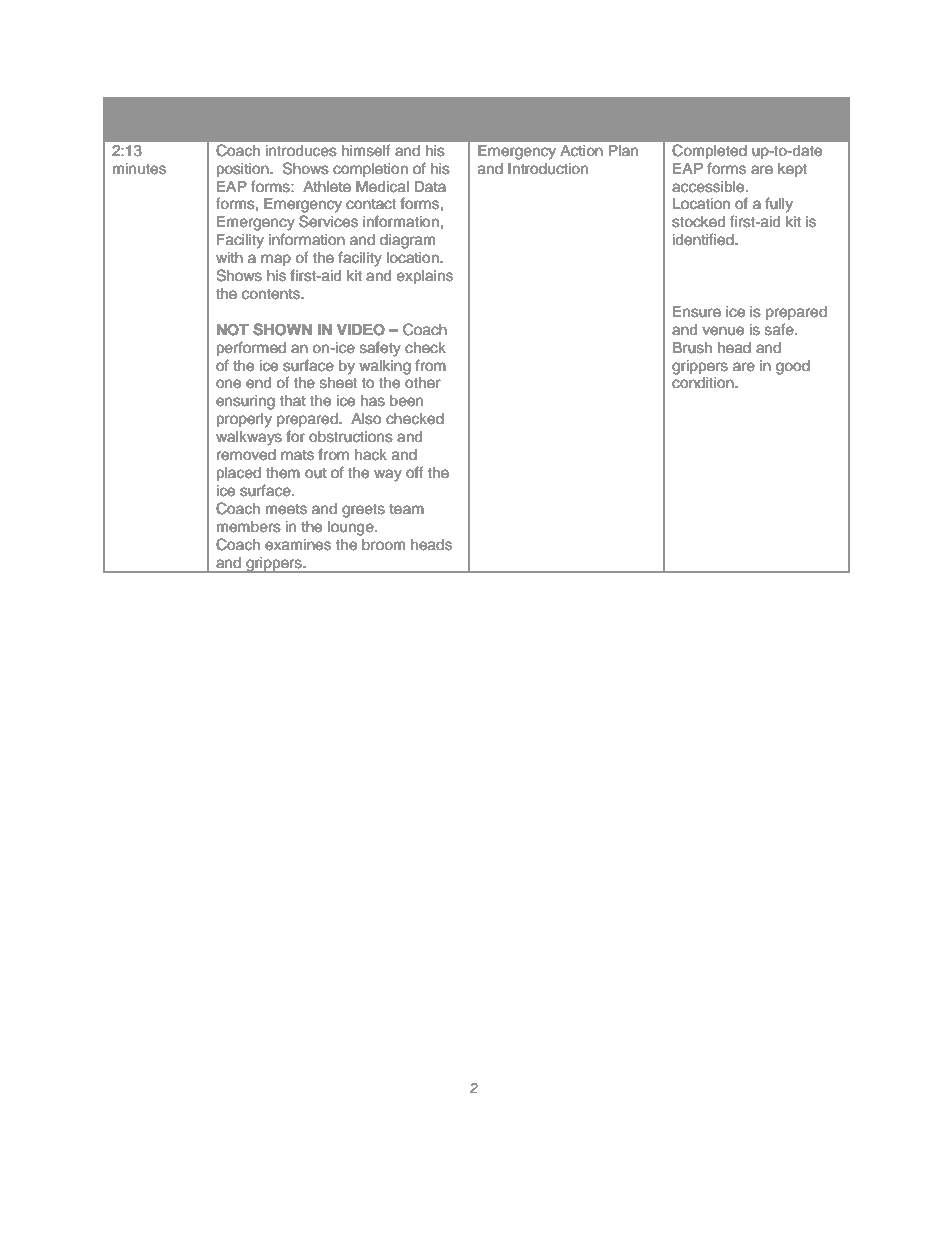 This screenshot has height=1233, width=952. What do you see at coordinates (726, 120) in the screenshot?
I see `Key` at bounding box center [726, 120].
